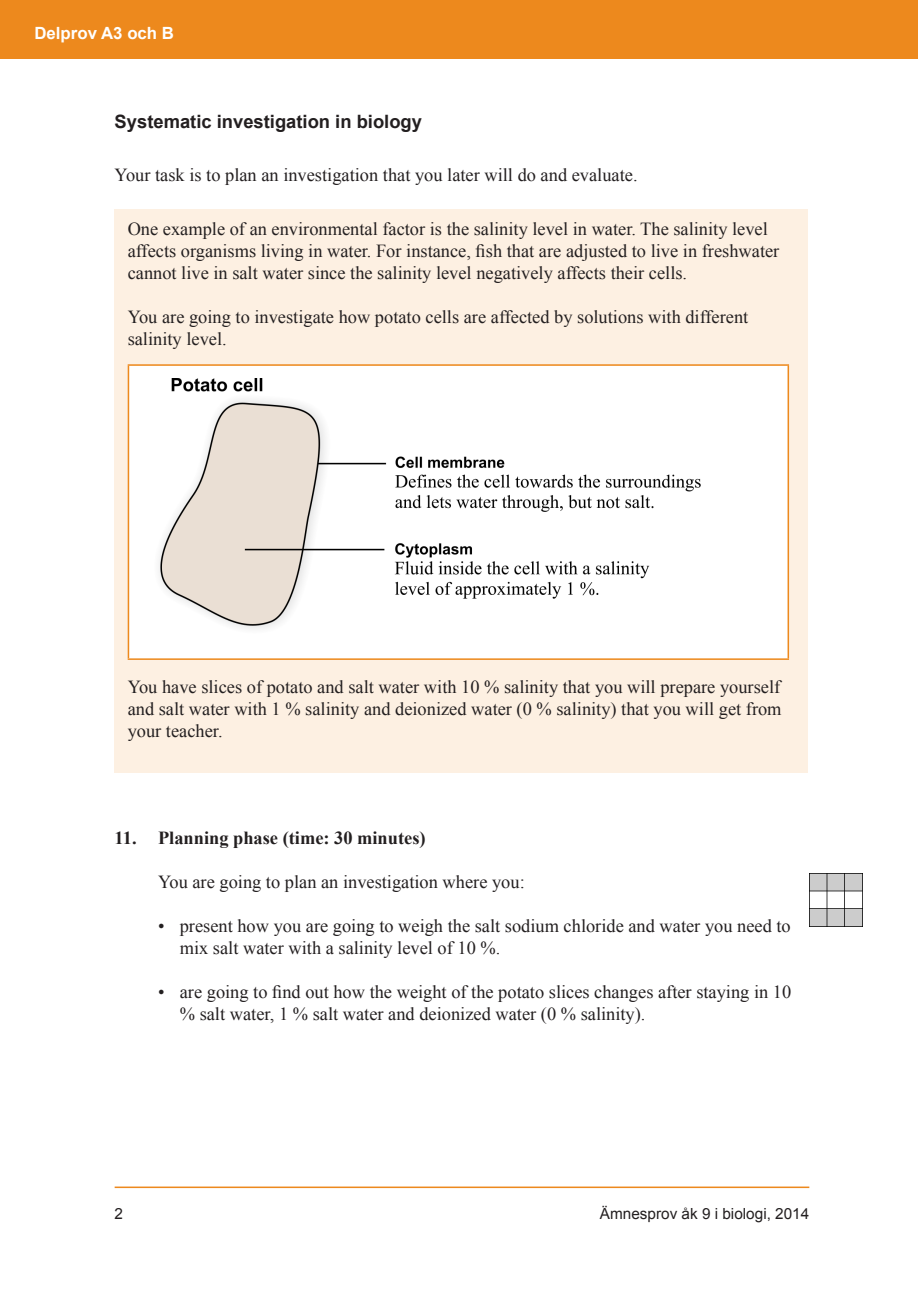 This screenshot has height=1302, width=924. I want to click on sodium, so click(532, 926).
